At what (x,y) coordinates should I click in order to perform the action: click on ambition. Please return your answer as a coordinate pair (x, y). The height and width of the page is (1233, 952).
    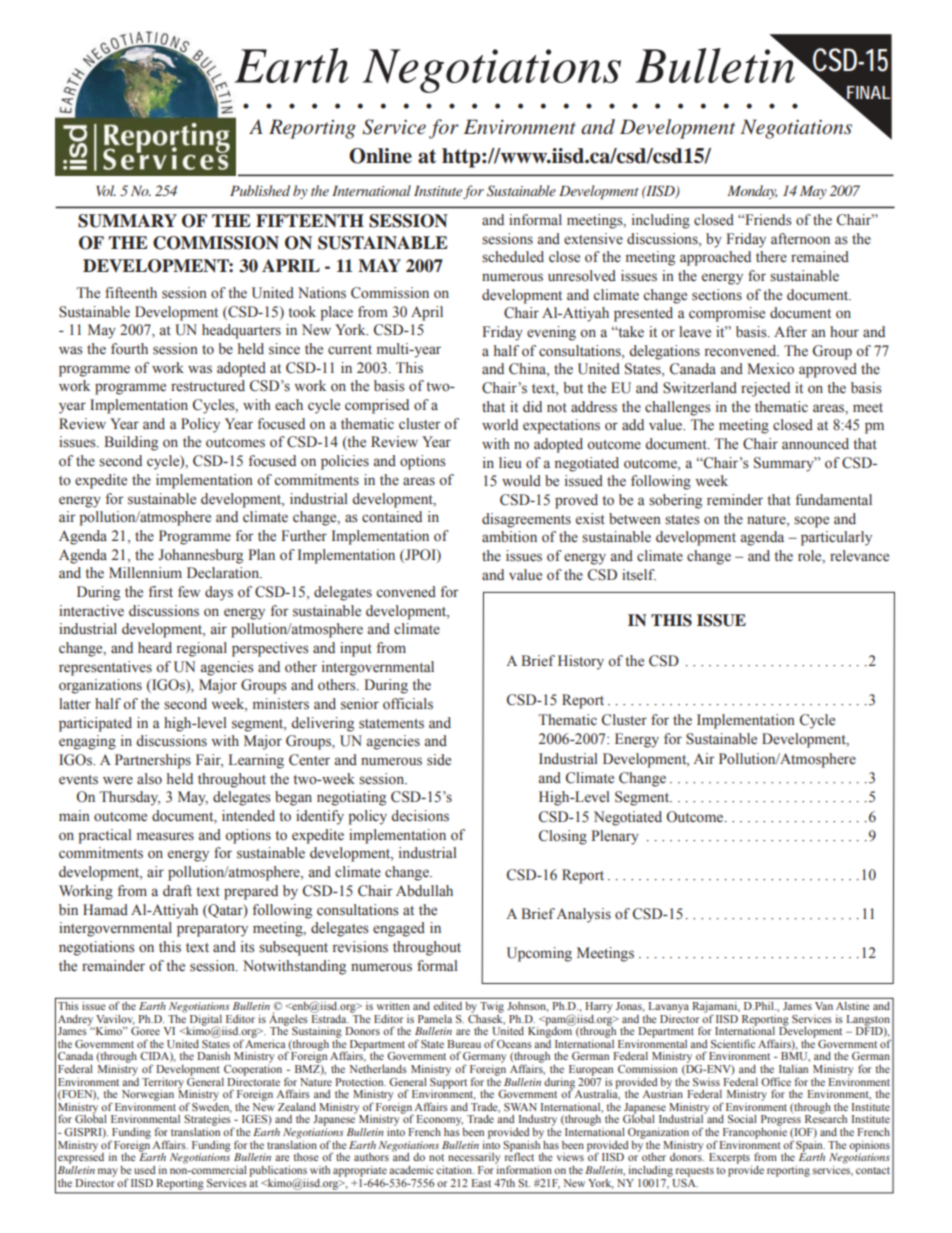
    Looking at the image, I should click on (509, 537).
